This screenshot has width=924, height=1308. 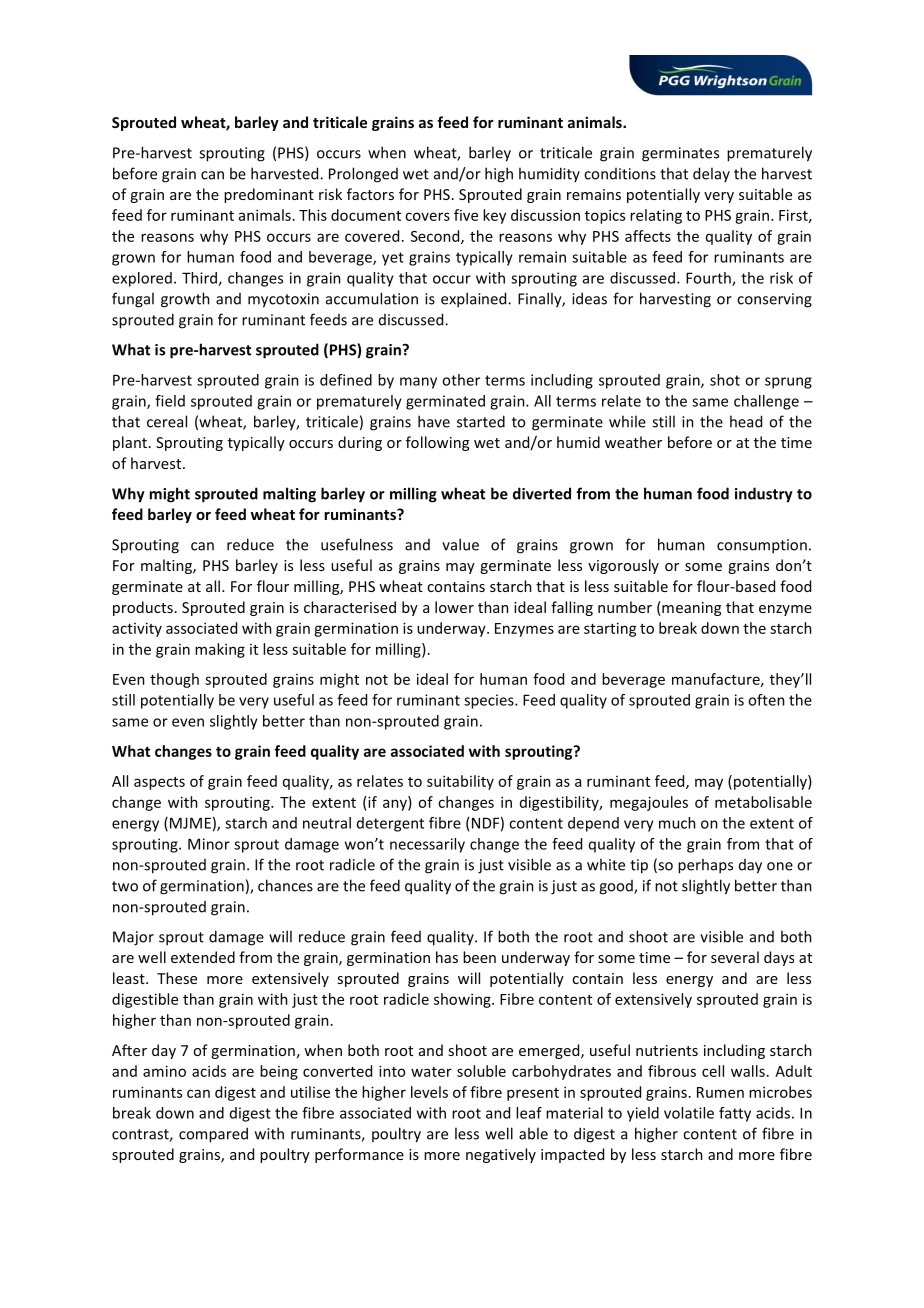 What do you see at coordinates (213, 1135) in the screenshot?
I see `compared` at bounding box center [213, 1135].
